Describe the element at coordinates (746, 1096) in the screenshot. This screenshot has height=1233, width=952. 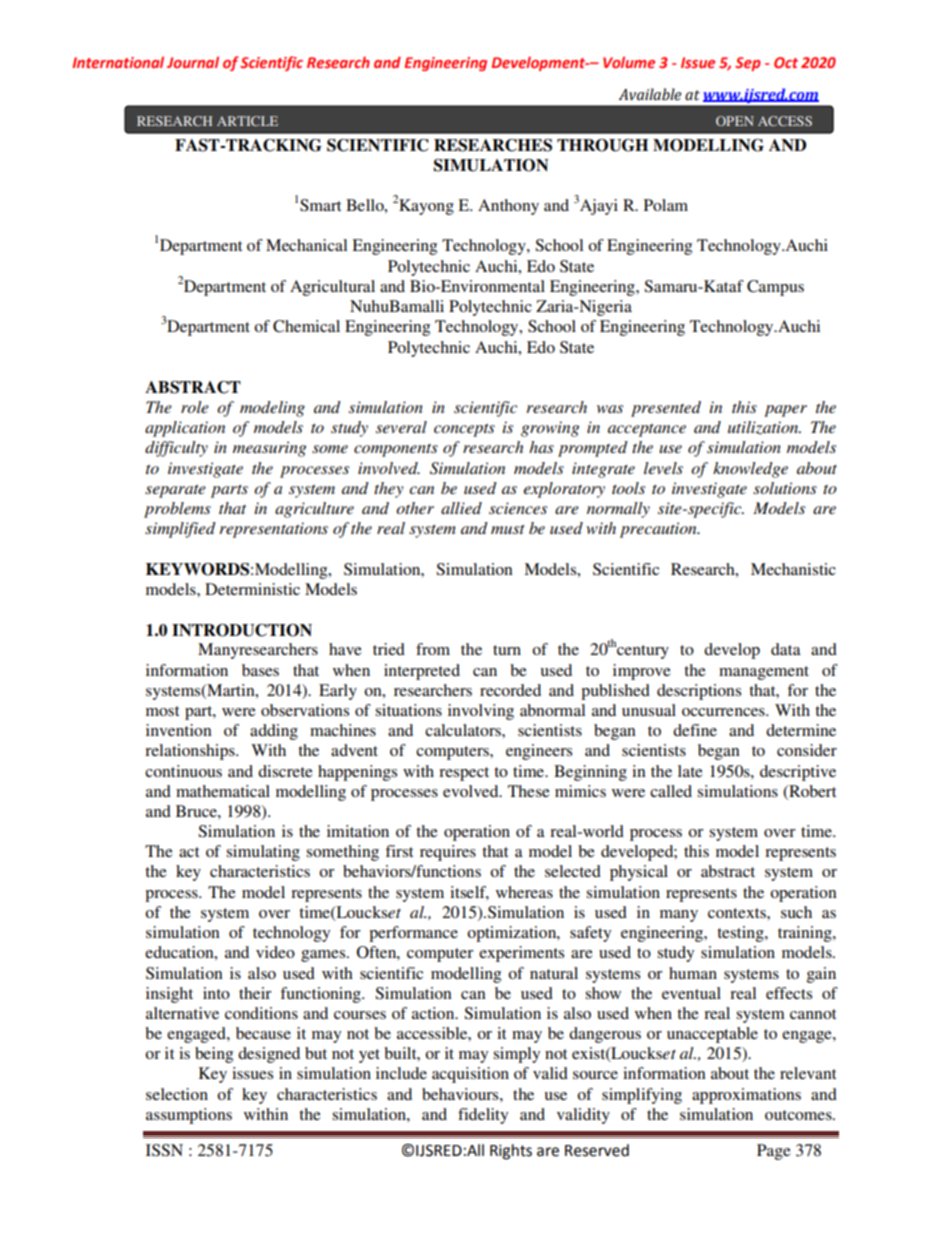
I see `approximations` at that location.
